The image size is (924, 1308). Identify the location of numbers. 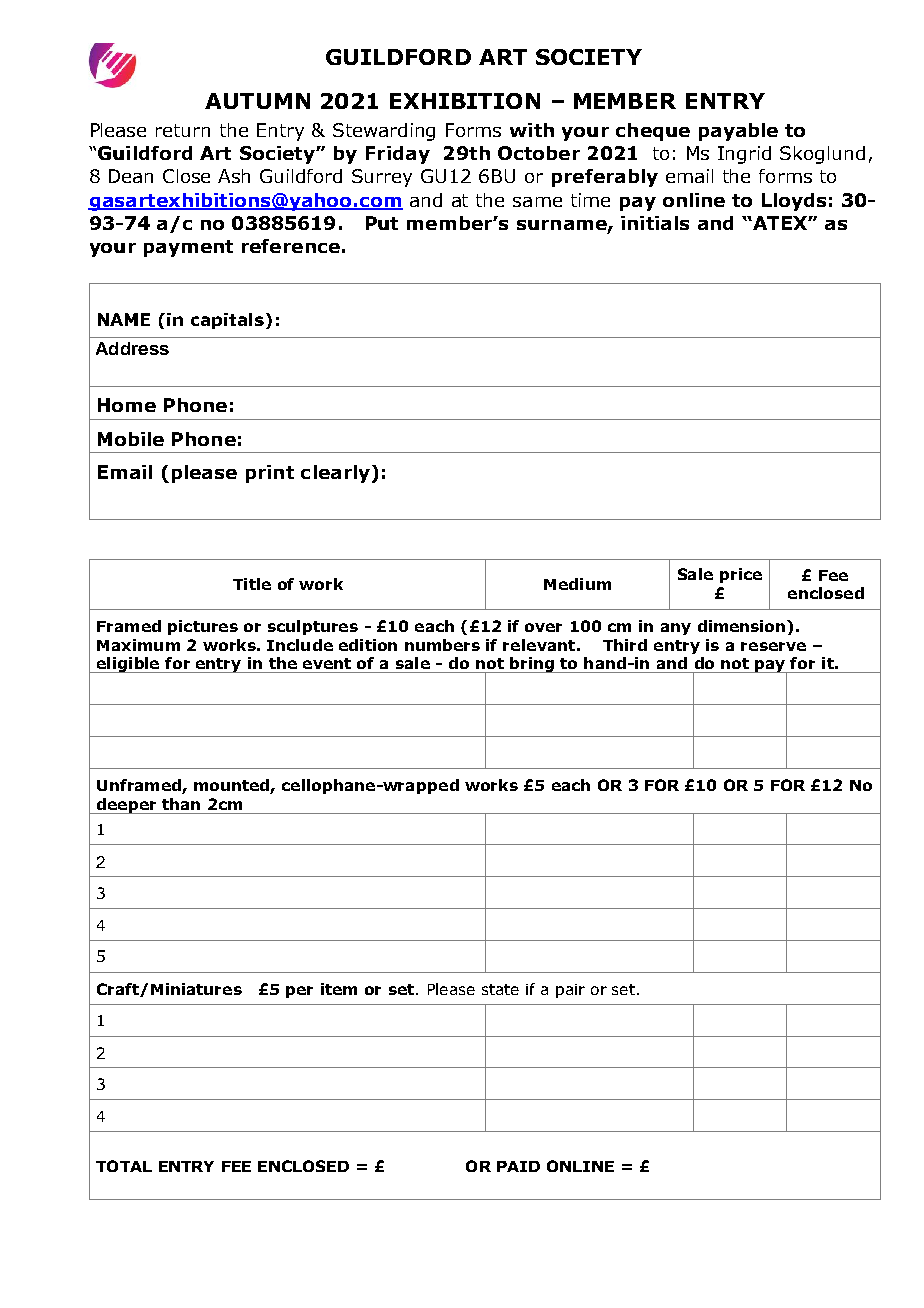
(442, 645).
